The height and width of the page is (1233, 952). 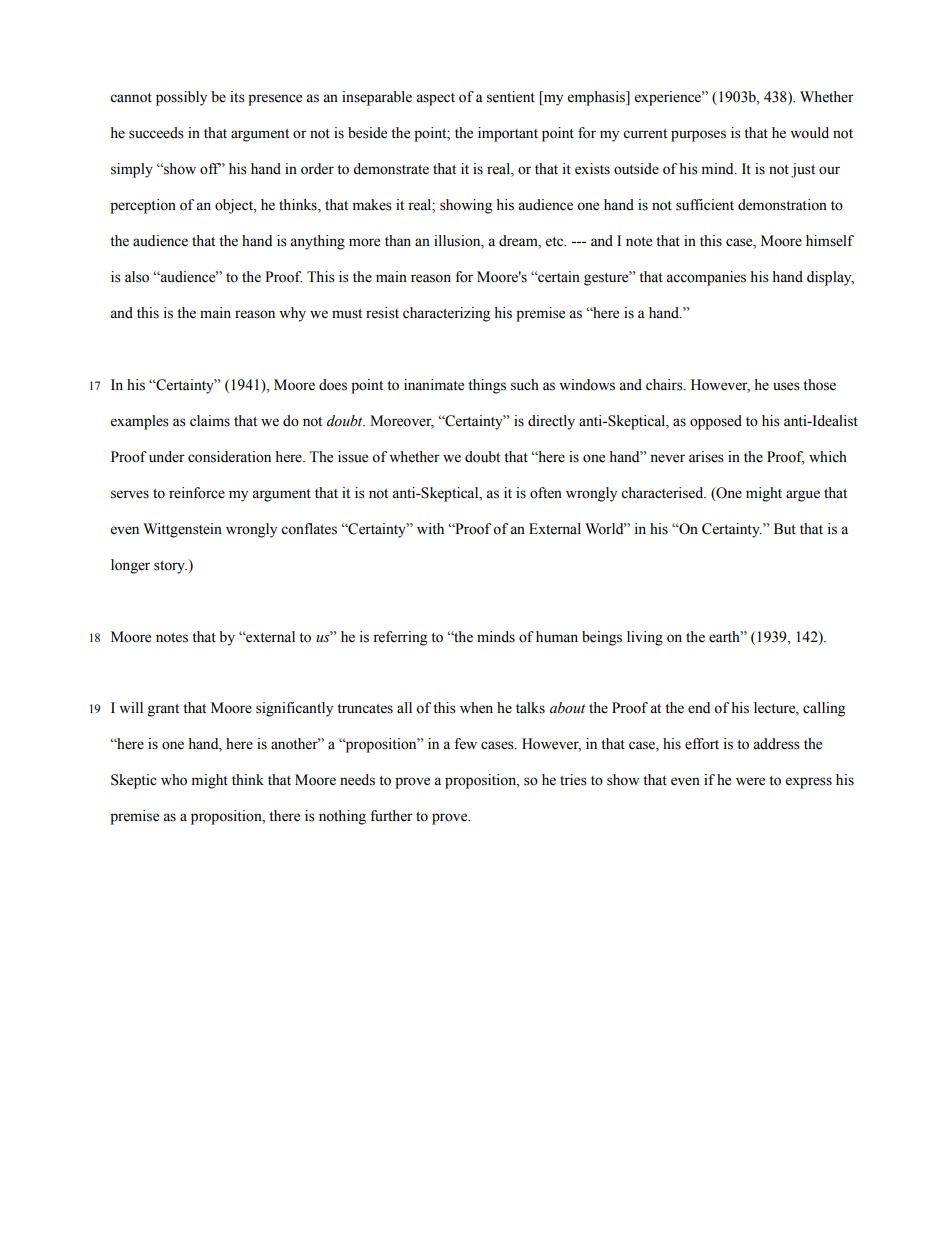 What do you see at coordinates (174, 780) in the page?
I see `who` at bounding box center [174, 780].
